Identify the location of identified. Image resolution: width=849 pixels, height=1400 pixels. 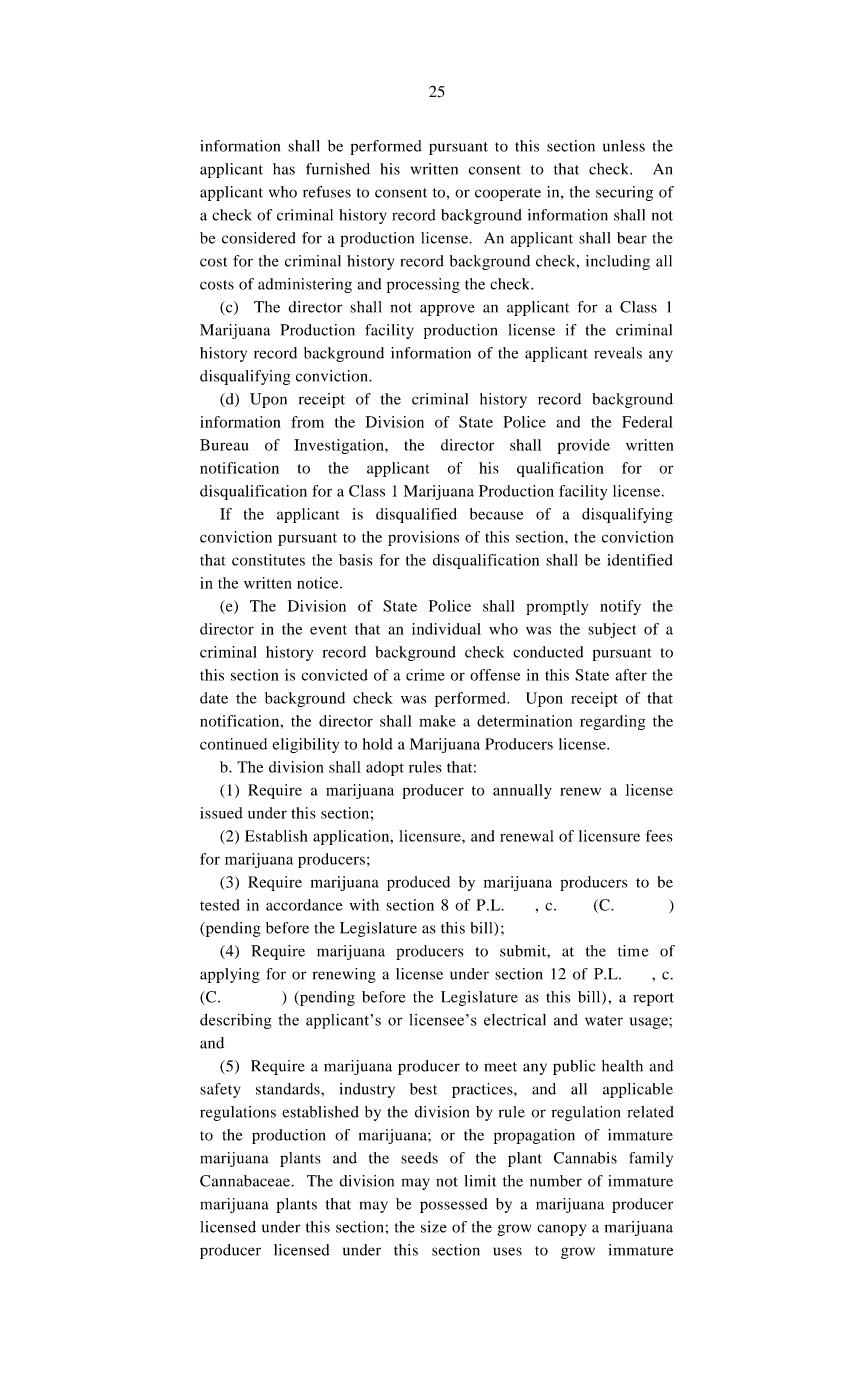
(640, 560).
